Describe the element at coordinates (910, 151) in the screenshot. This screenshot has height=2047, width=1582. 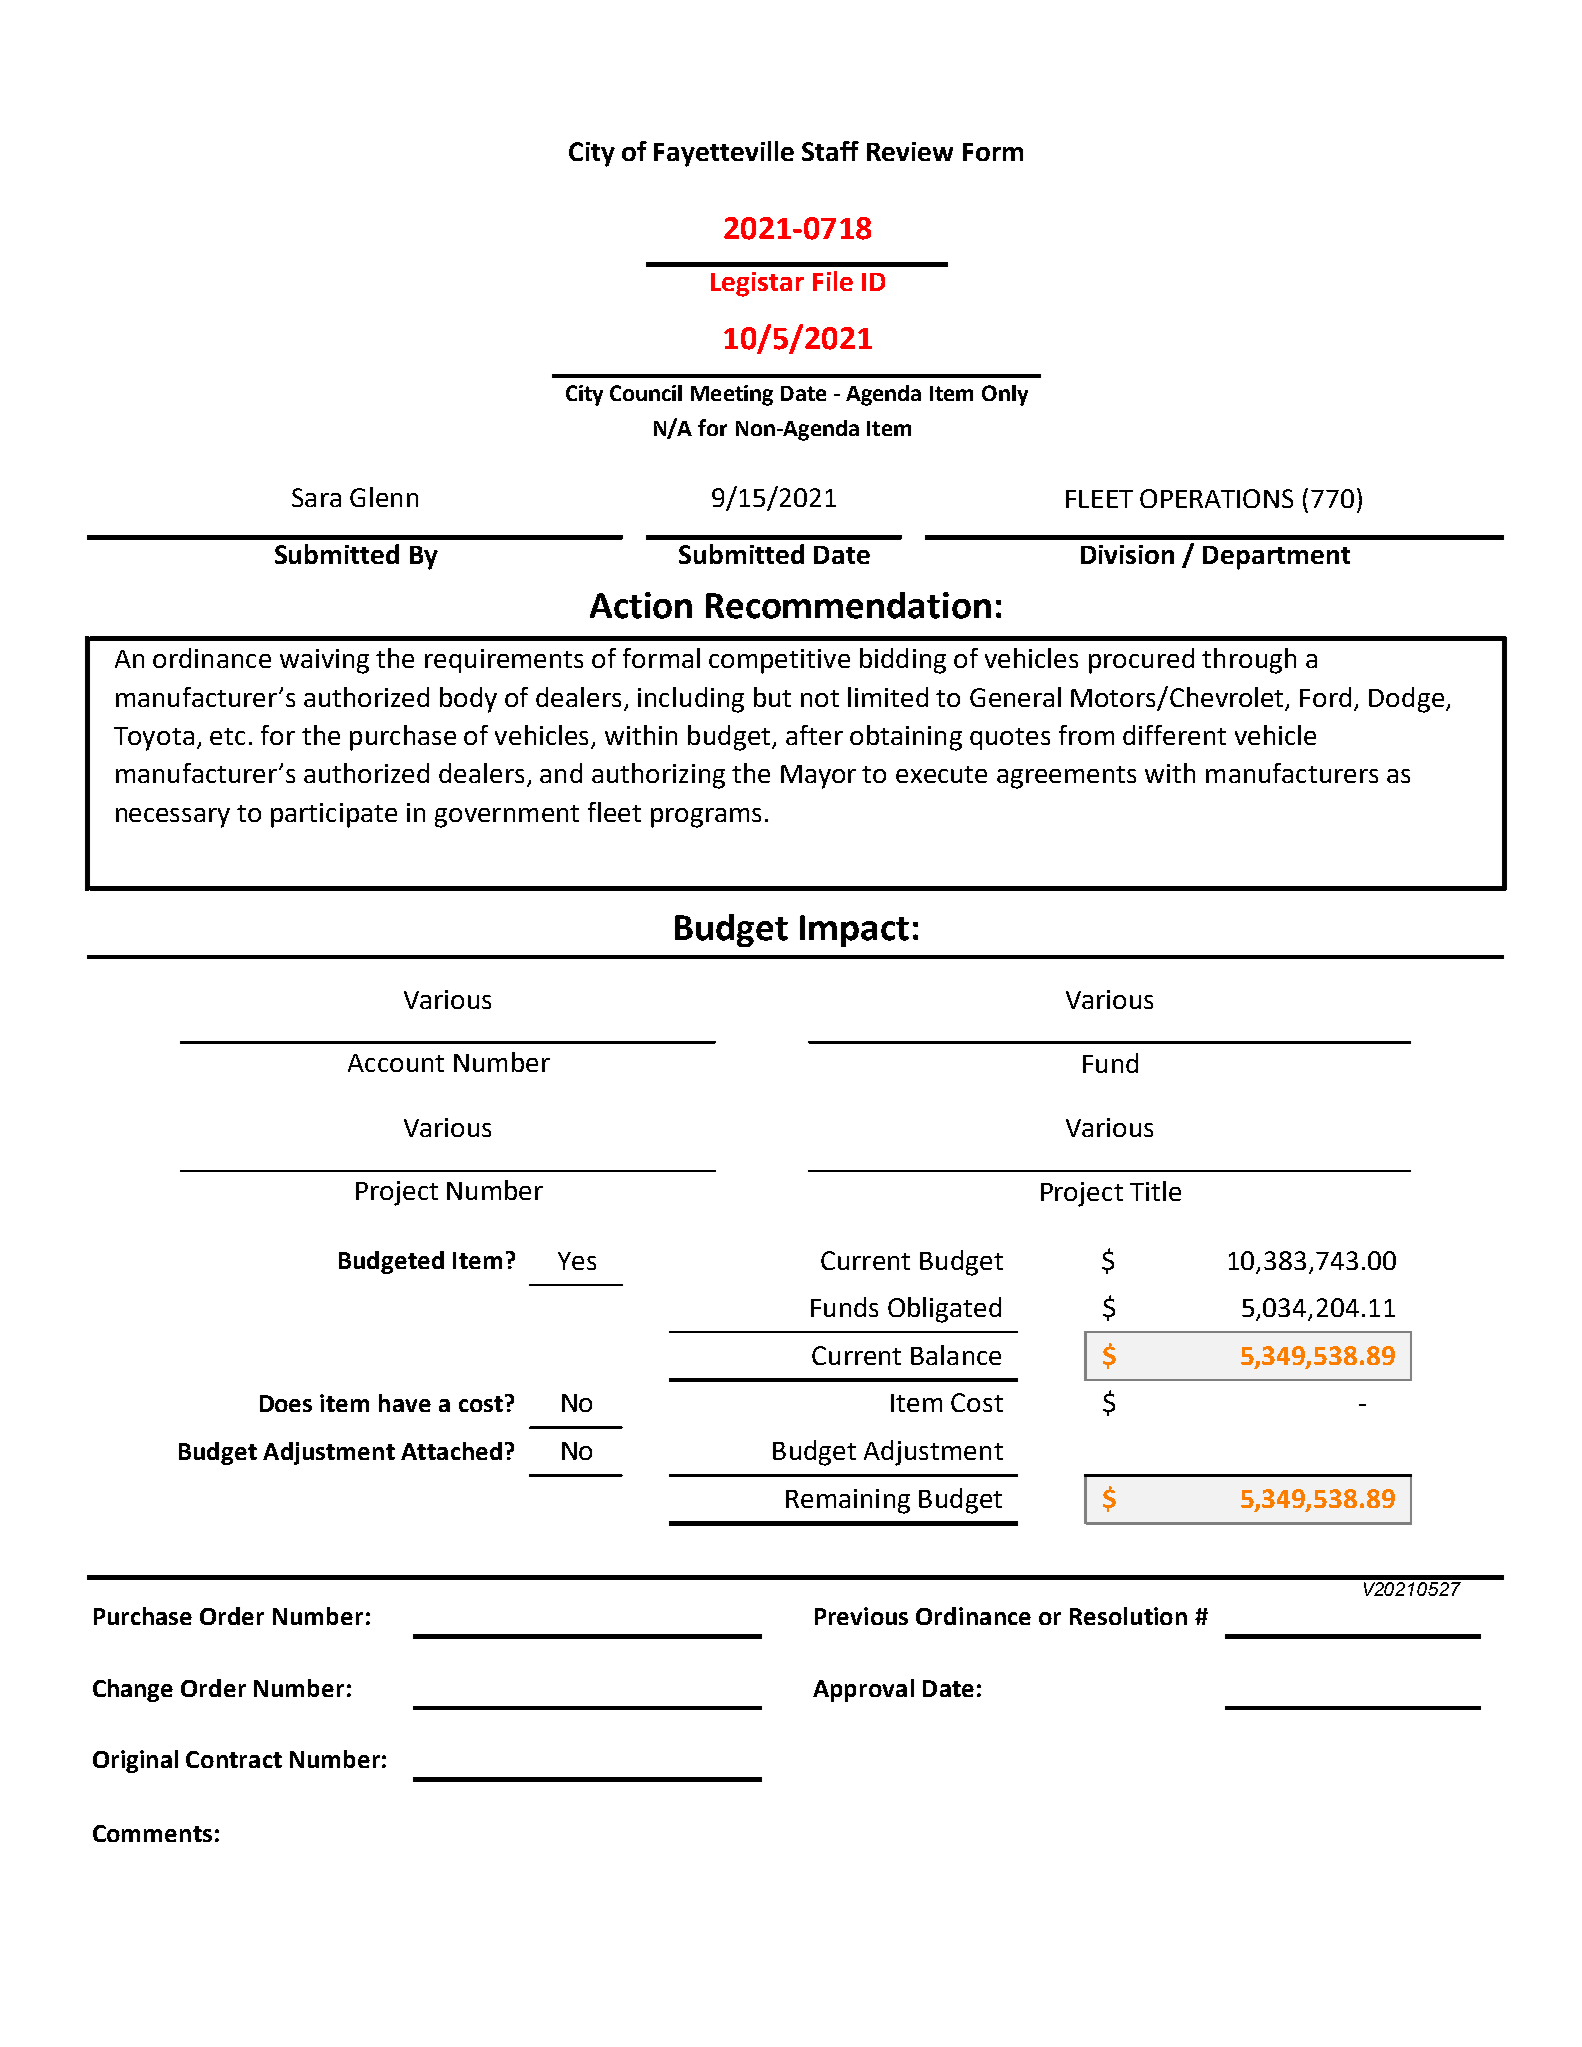
I see `Review` at that location.
